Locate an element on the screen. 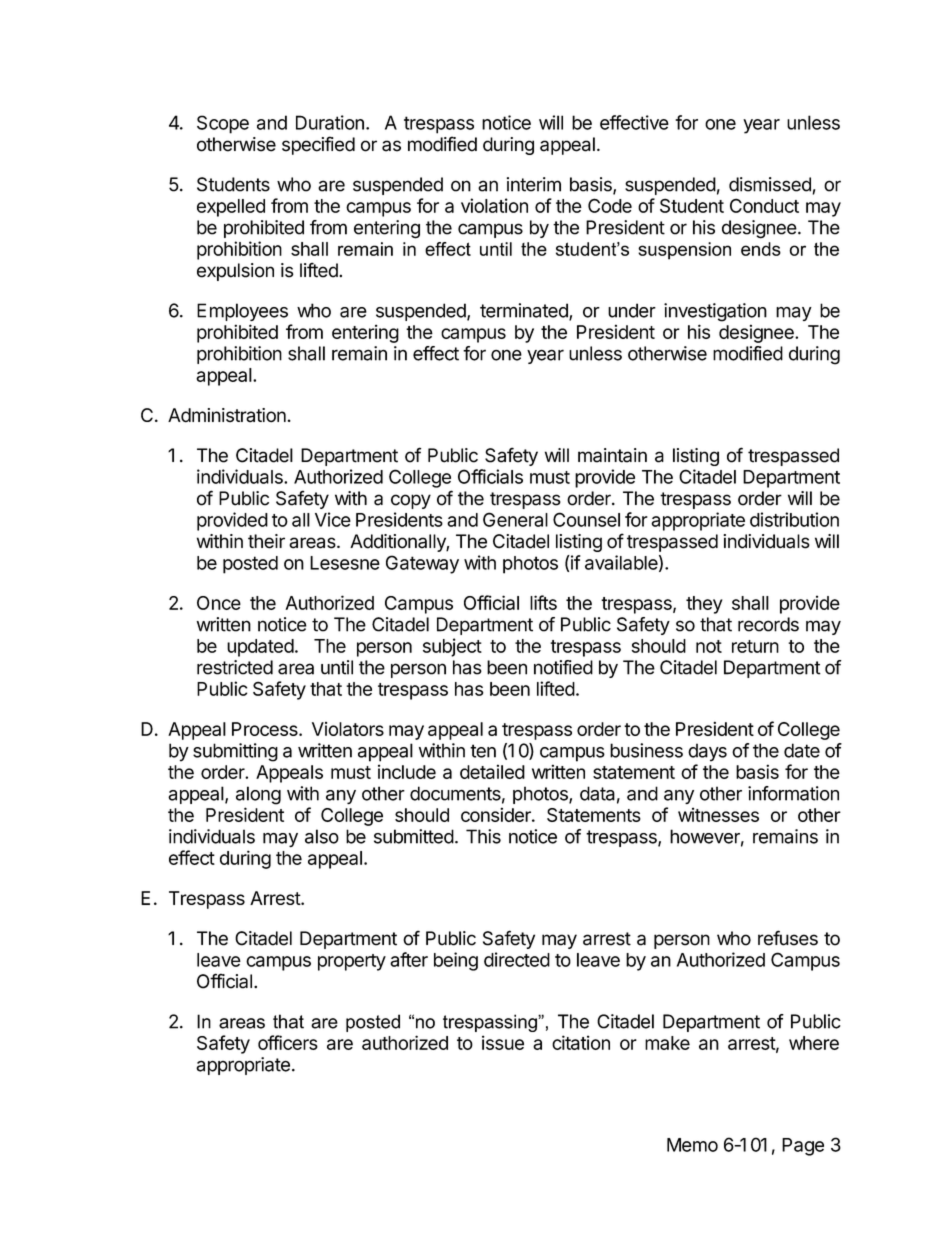  officers is located at coordinates (288, 1042).
